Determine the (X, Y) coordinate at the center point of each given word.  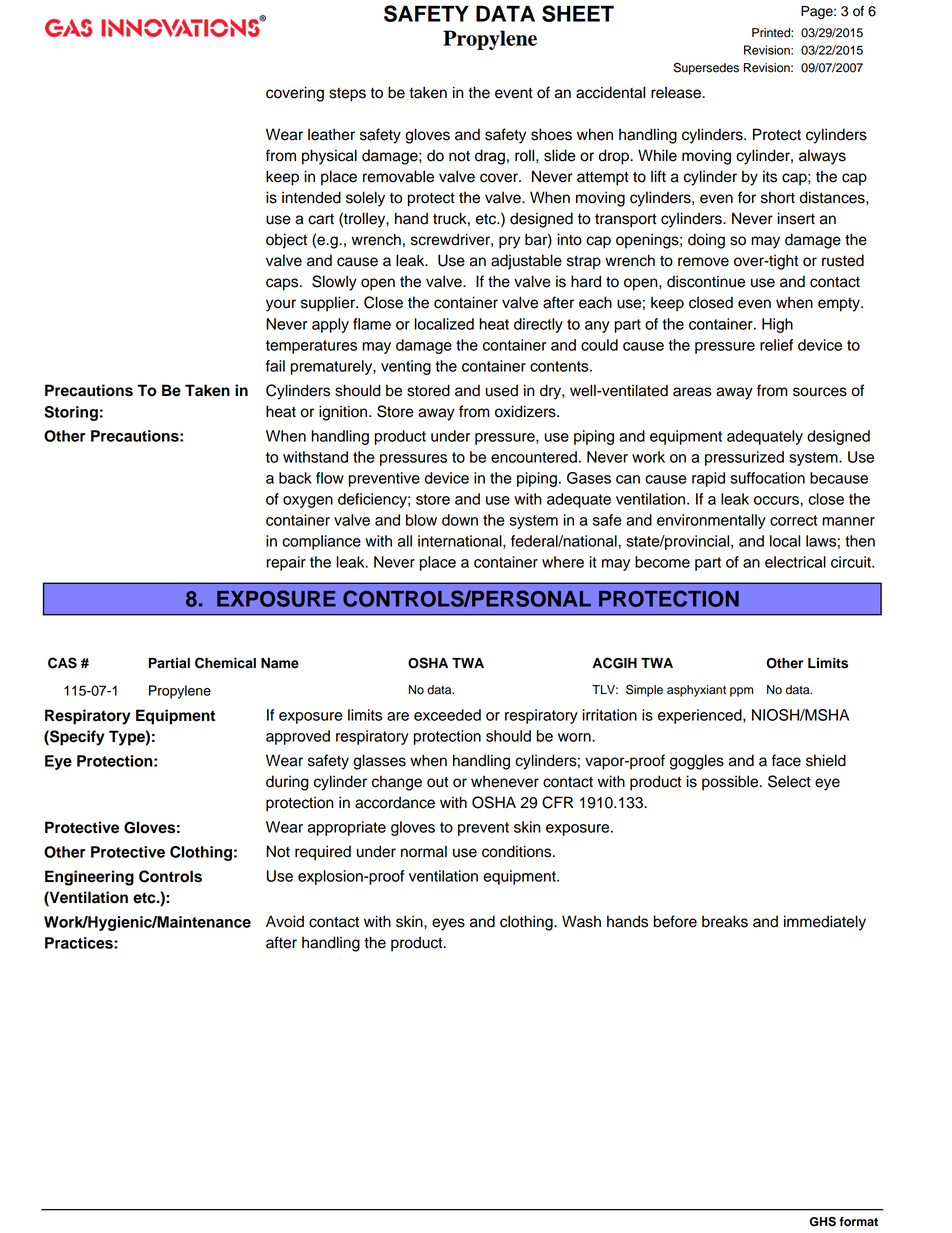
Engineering (89, 878)
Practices (80, 943)
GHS (823, 1222)
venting (406, 367)
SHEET (578, 13)
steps (347, 95)
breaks (725, 921)
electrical (795, 562)
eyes (448, 924)
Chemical (225, 663)
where (563, 562)
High (777, 325)
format (858, 1222)
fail (275, 366)
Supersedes (706, 68)
